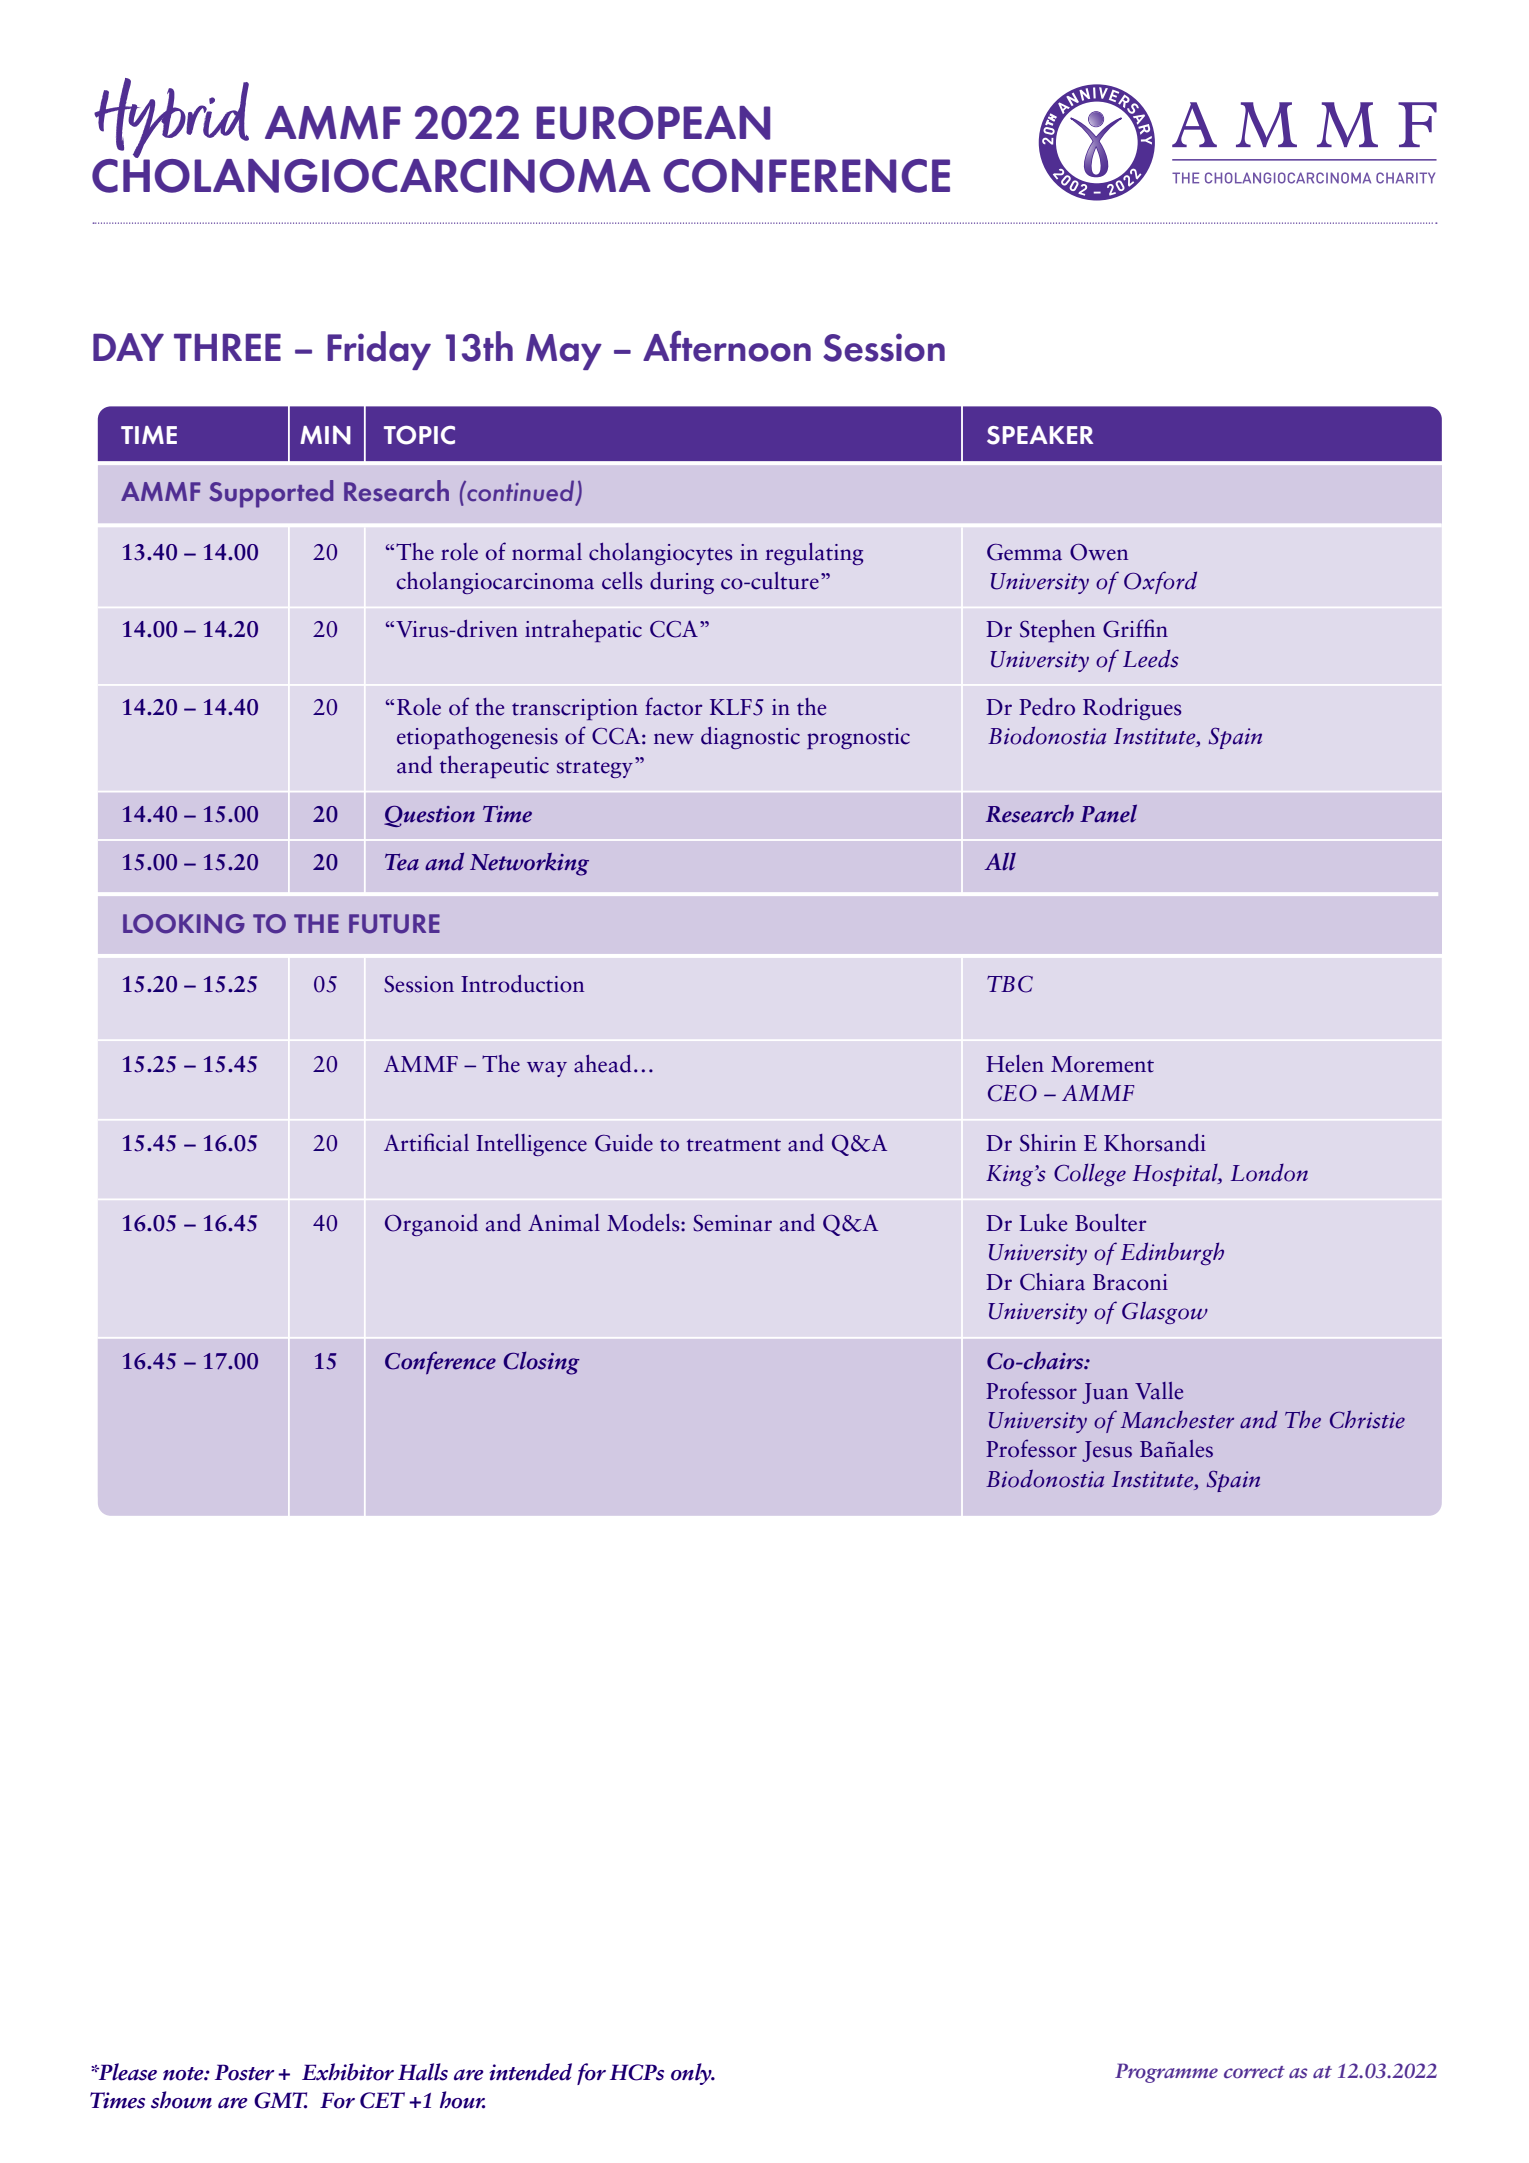  What do you see at coordinates (172, 119) in the screenshot?
I see `Hybrid` at bounding box center [172, 119].
